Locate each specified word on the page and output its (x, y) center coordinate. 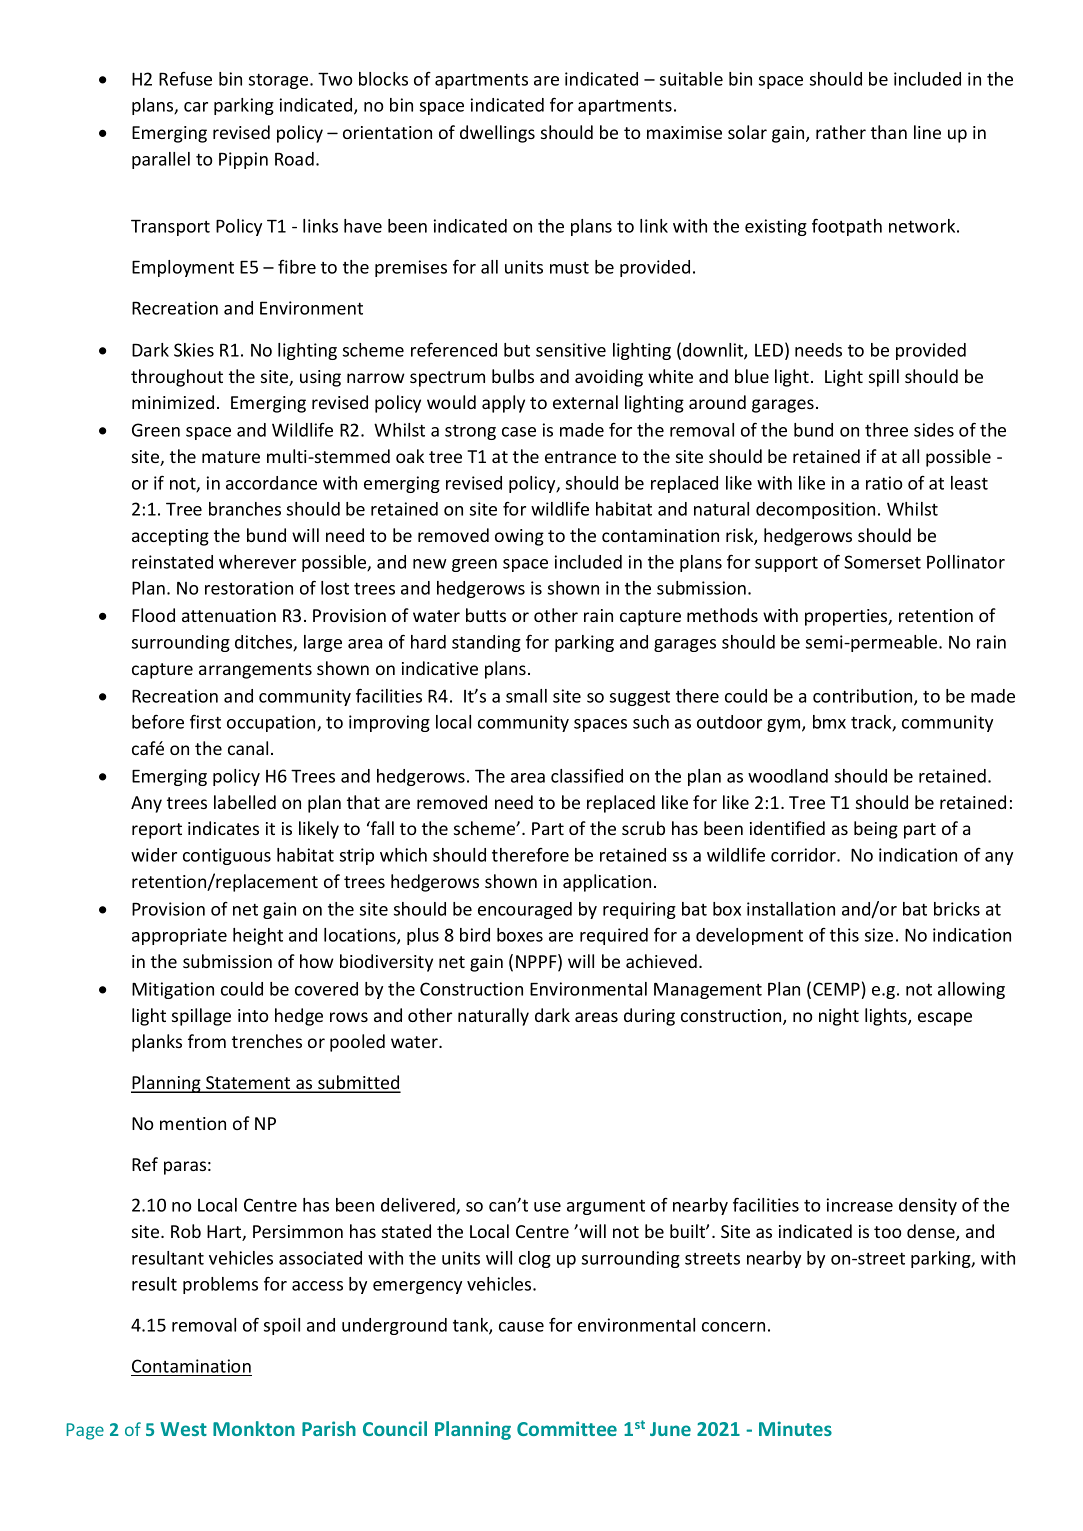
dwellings (497, 134)
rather (841, 132)
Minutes (795, 1428)
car (196, 107)
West (183, 1429)
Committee (567, 1428)
